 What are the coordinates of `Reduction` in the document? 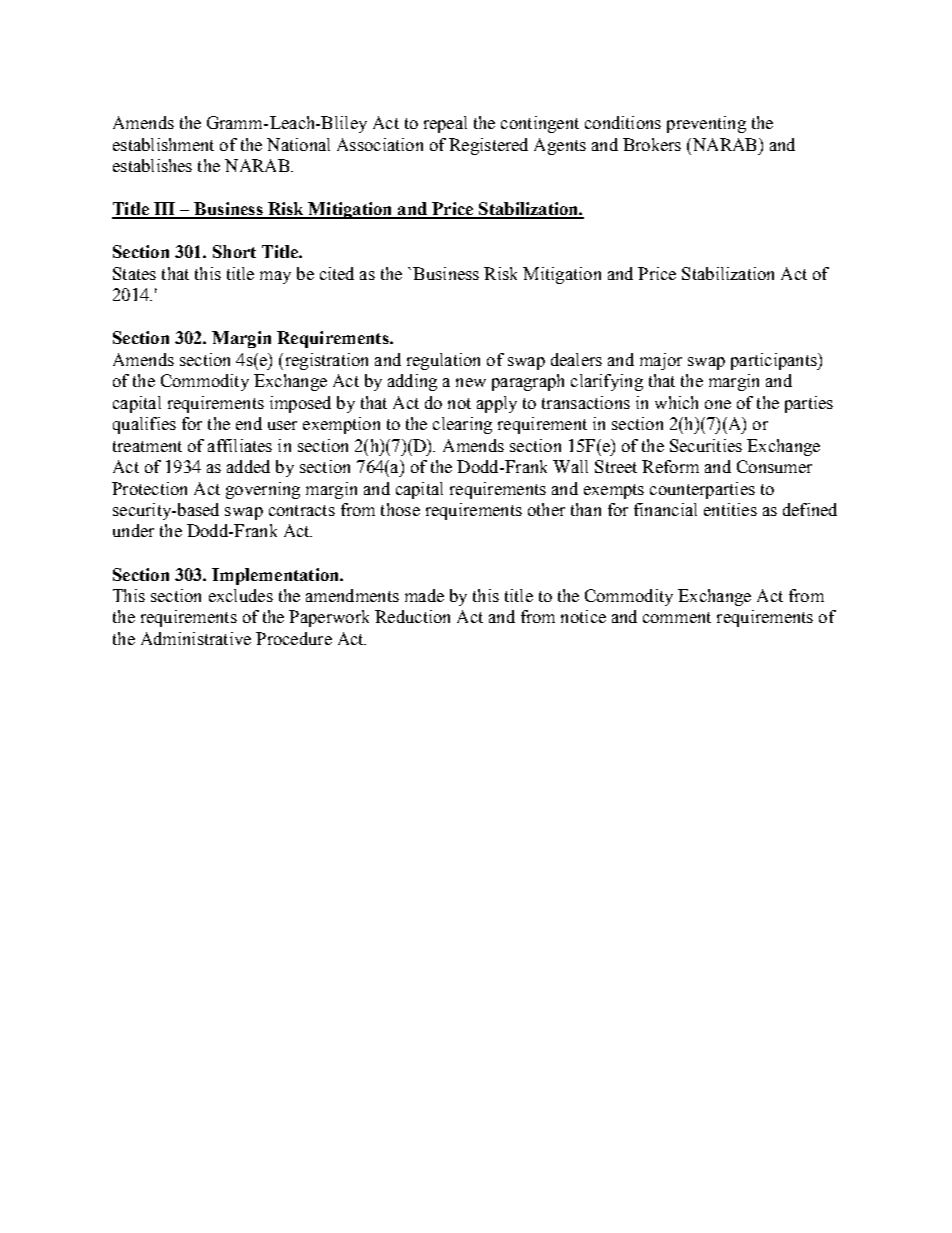 It's located at (412, 616).
